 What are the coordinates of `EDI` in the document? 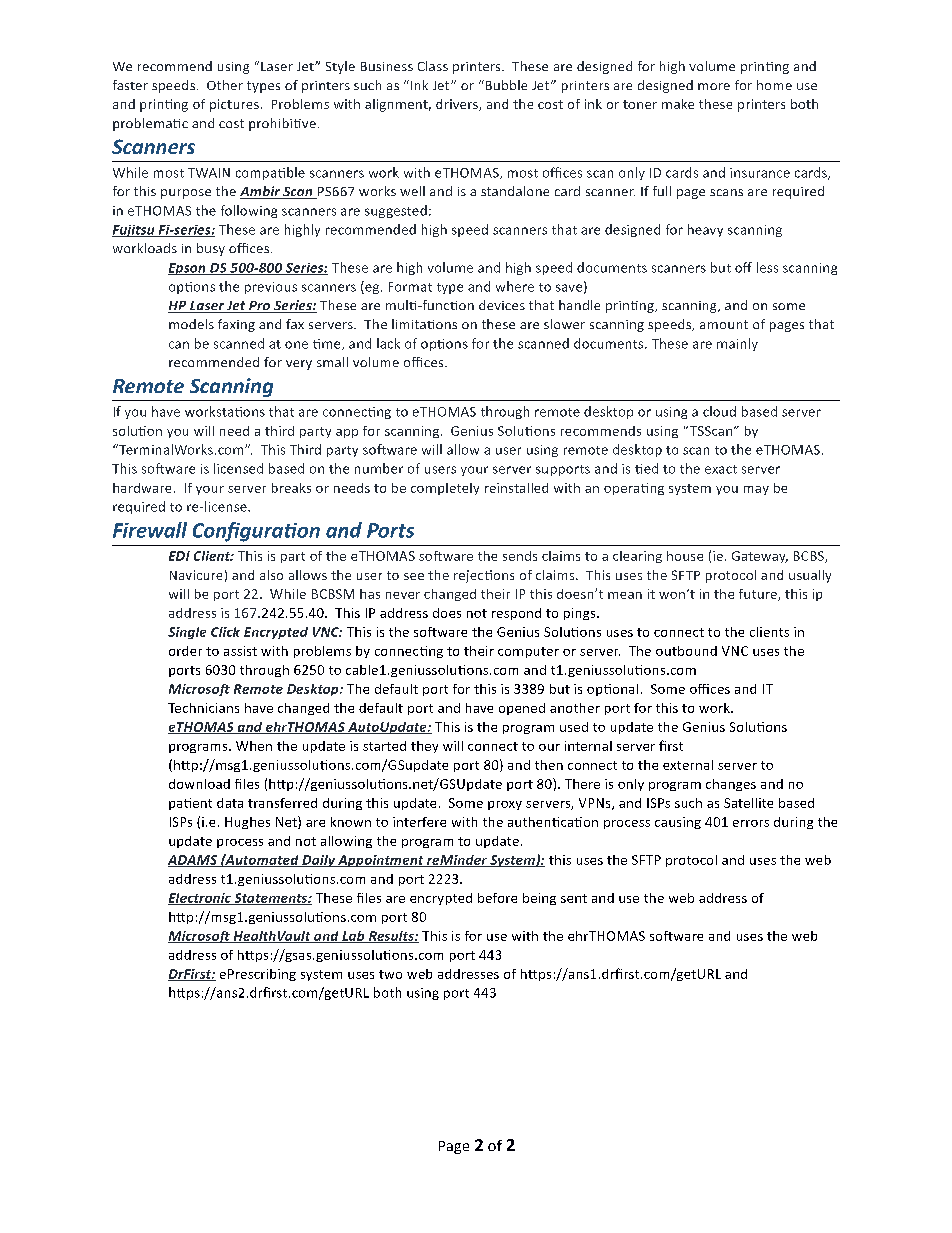 It's located at (179, 556).
